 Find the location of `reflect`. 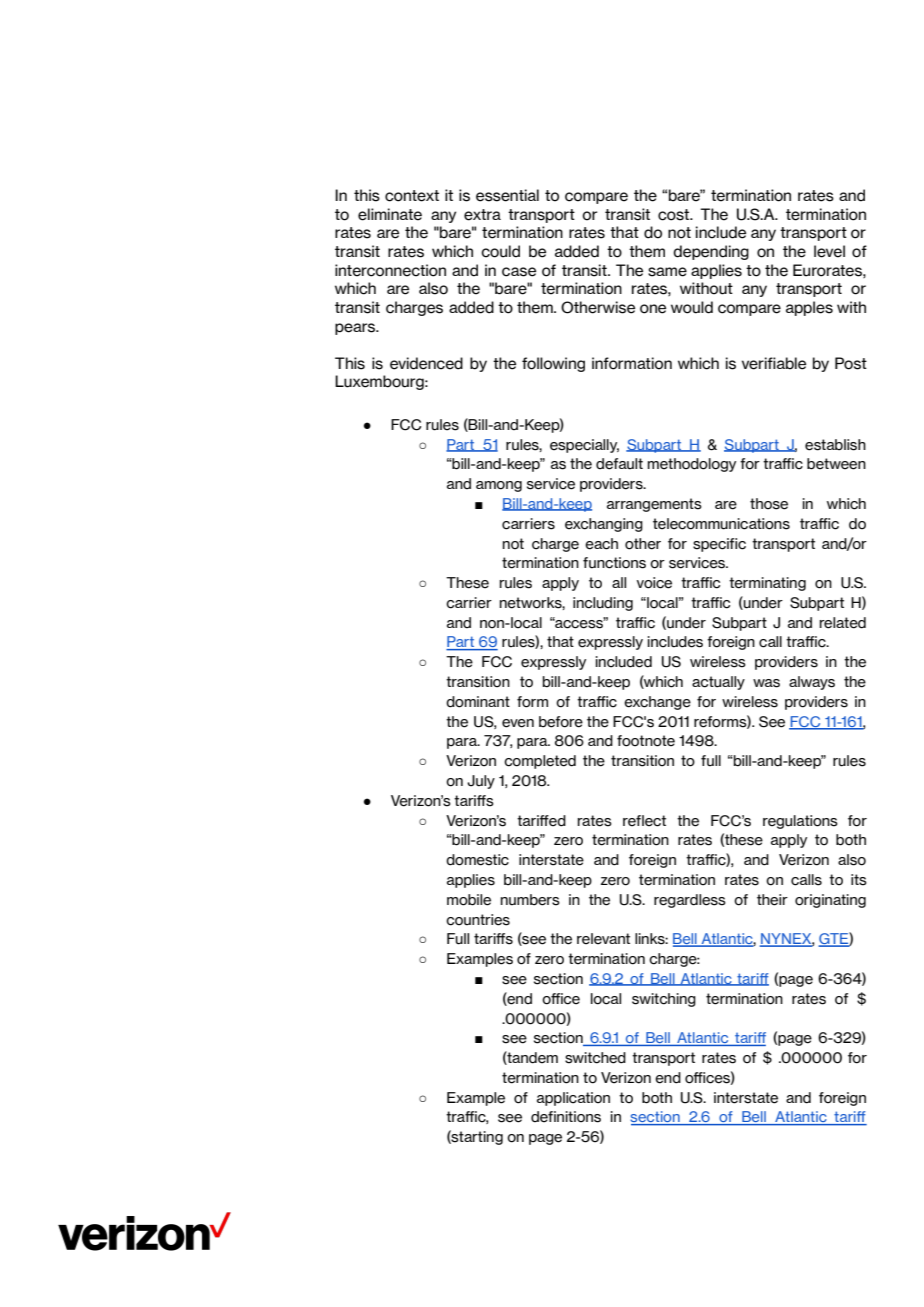

reflect is located at coordinates (644, 821).
